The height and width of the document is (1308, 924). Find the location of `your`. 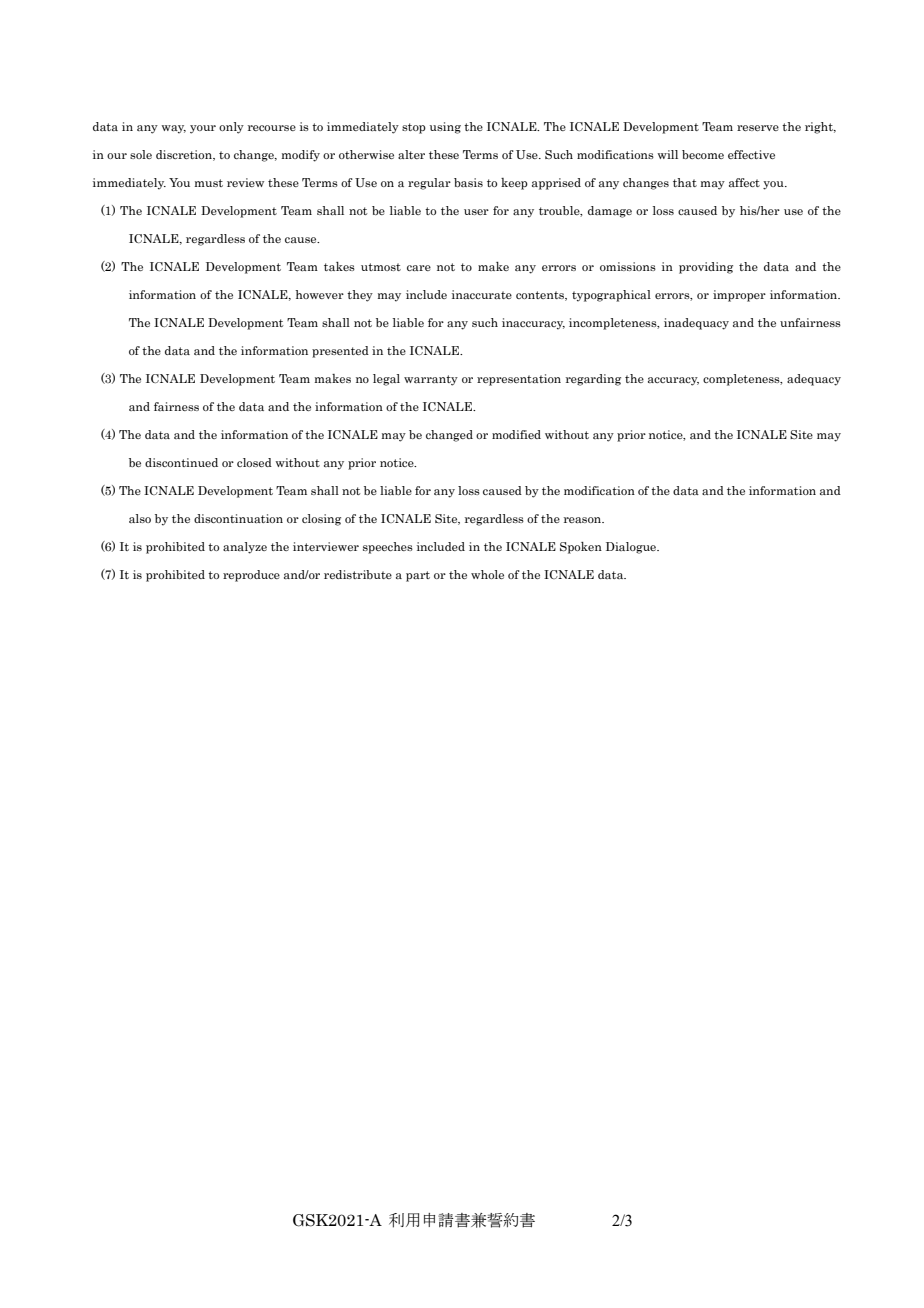

your is located at coordinates (203, 129).
